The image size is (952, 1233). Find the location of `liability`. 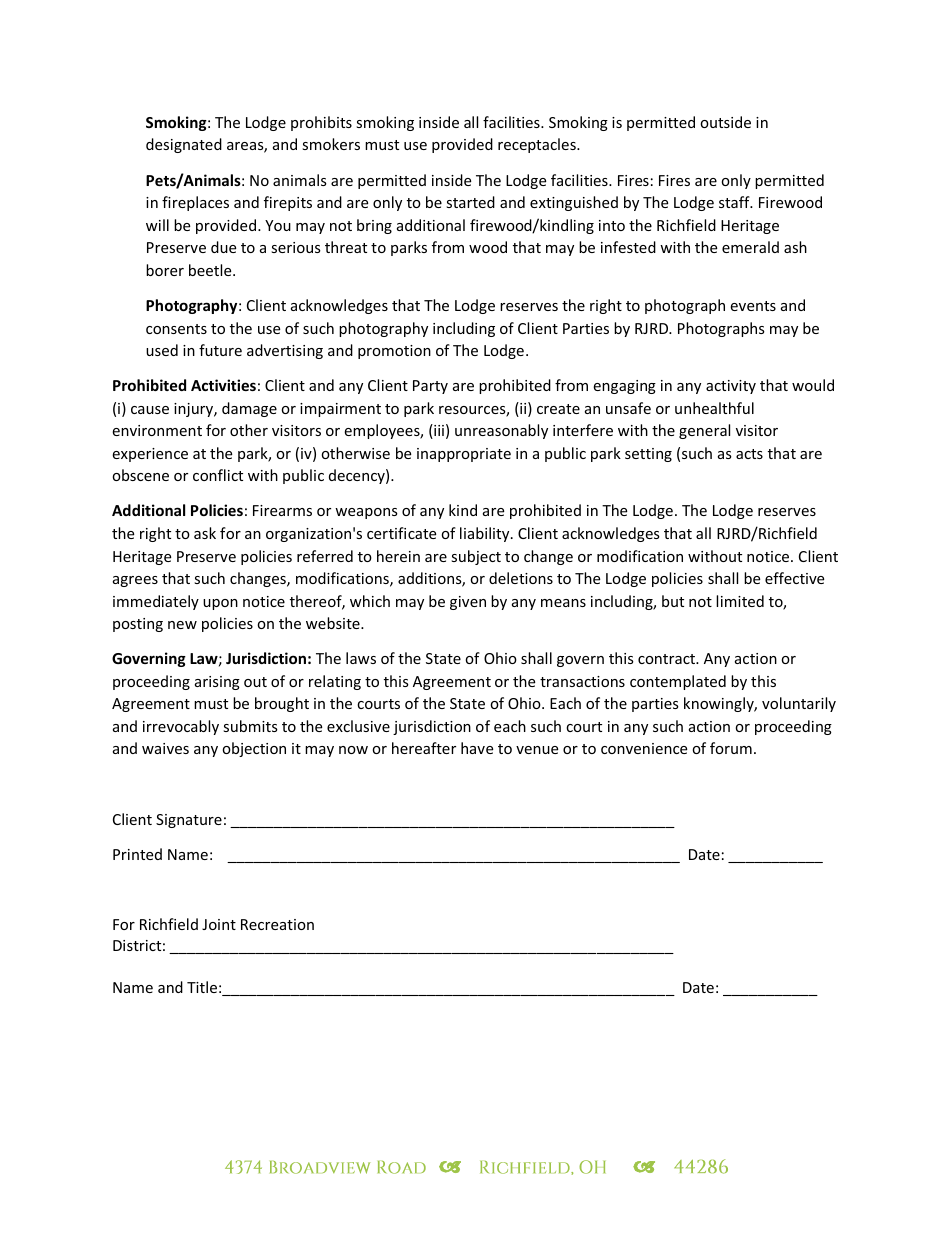

liability is located at coordinates (486, 534).
